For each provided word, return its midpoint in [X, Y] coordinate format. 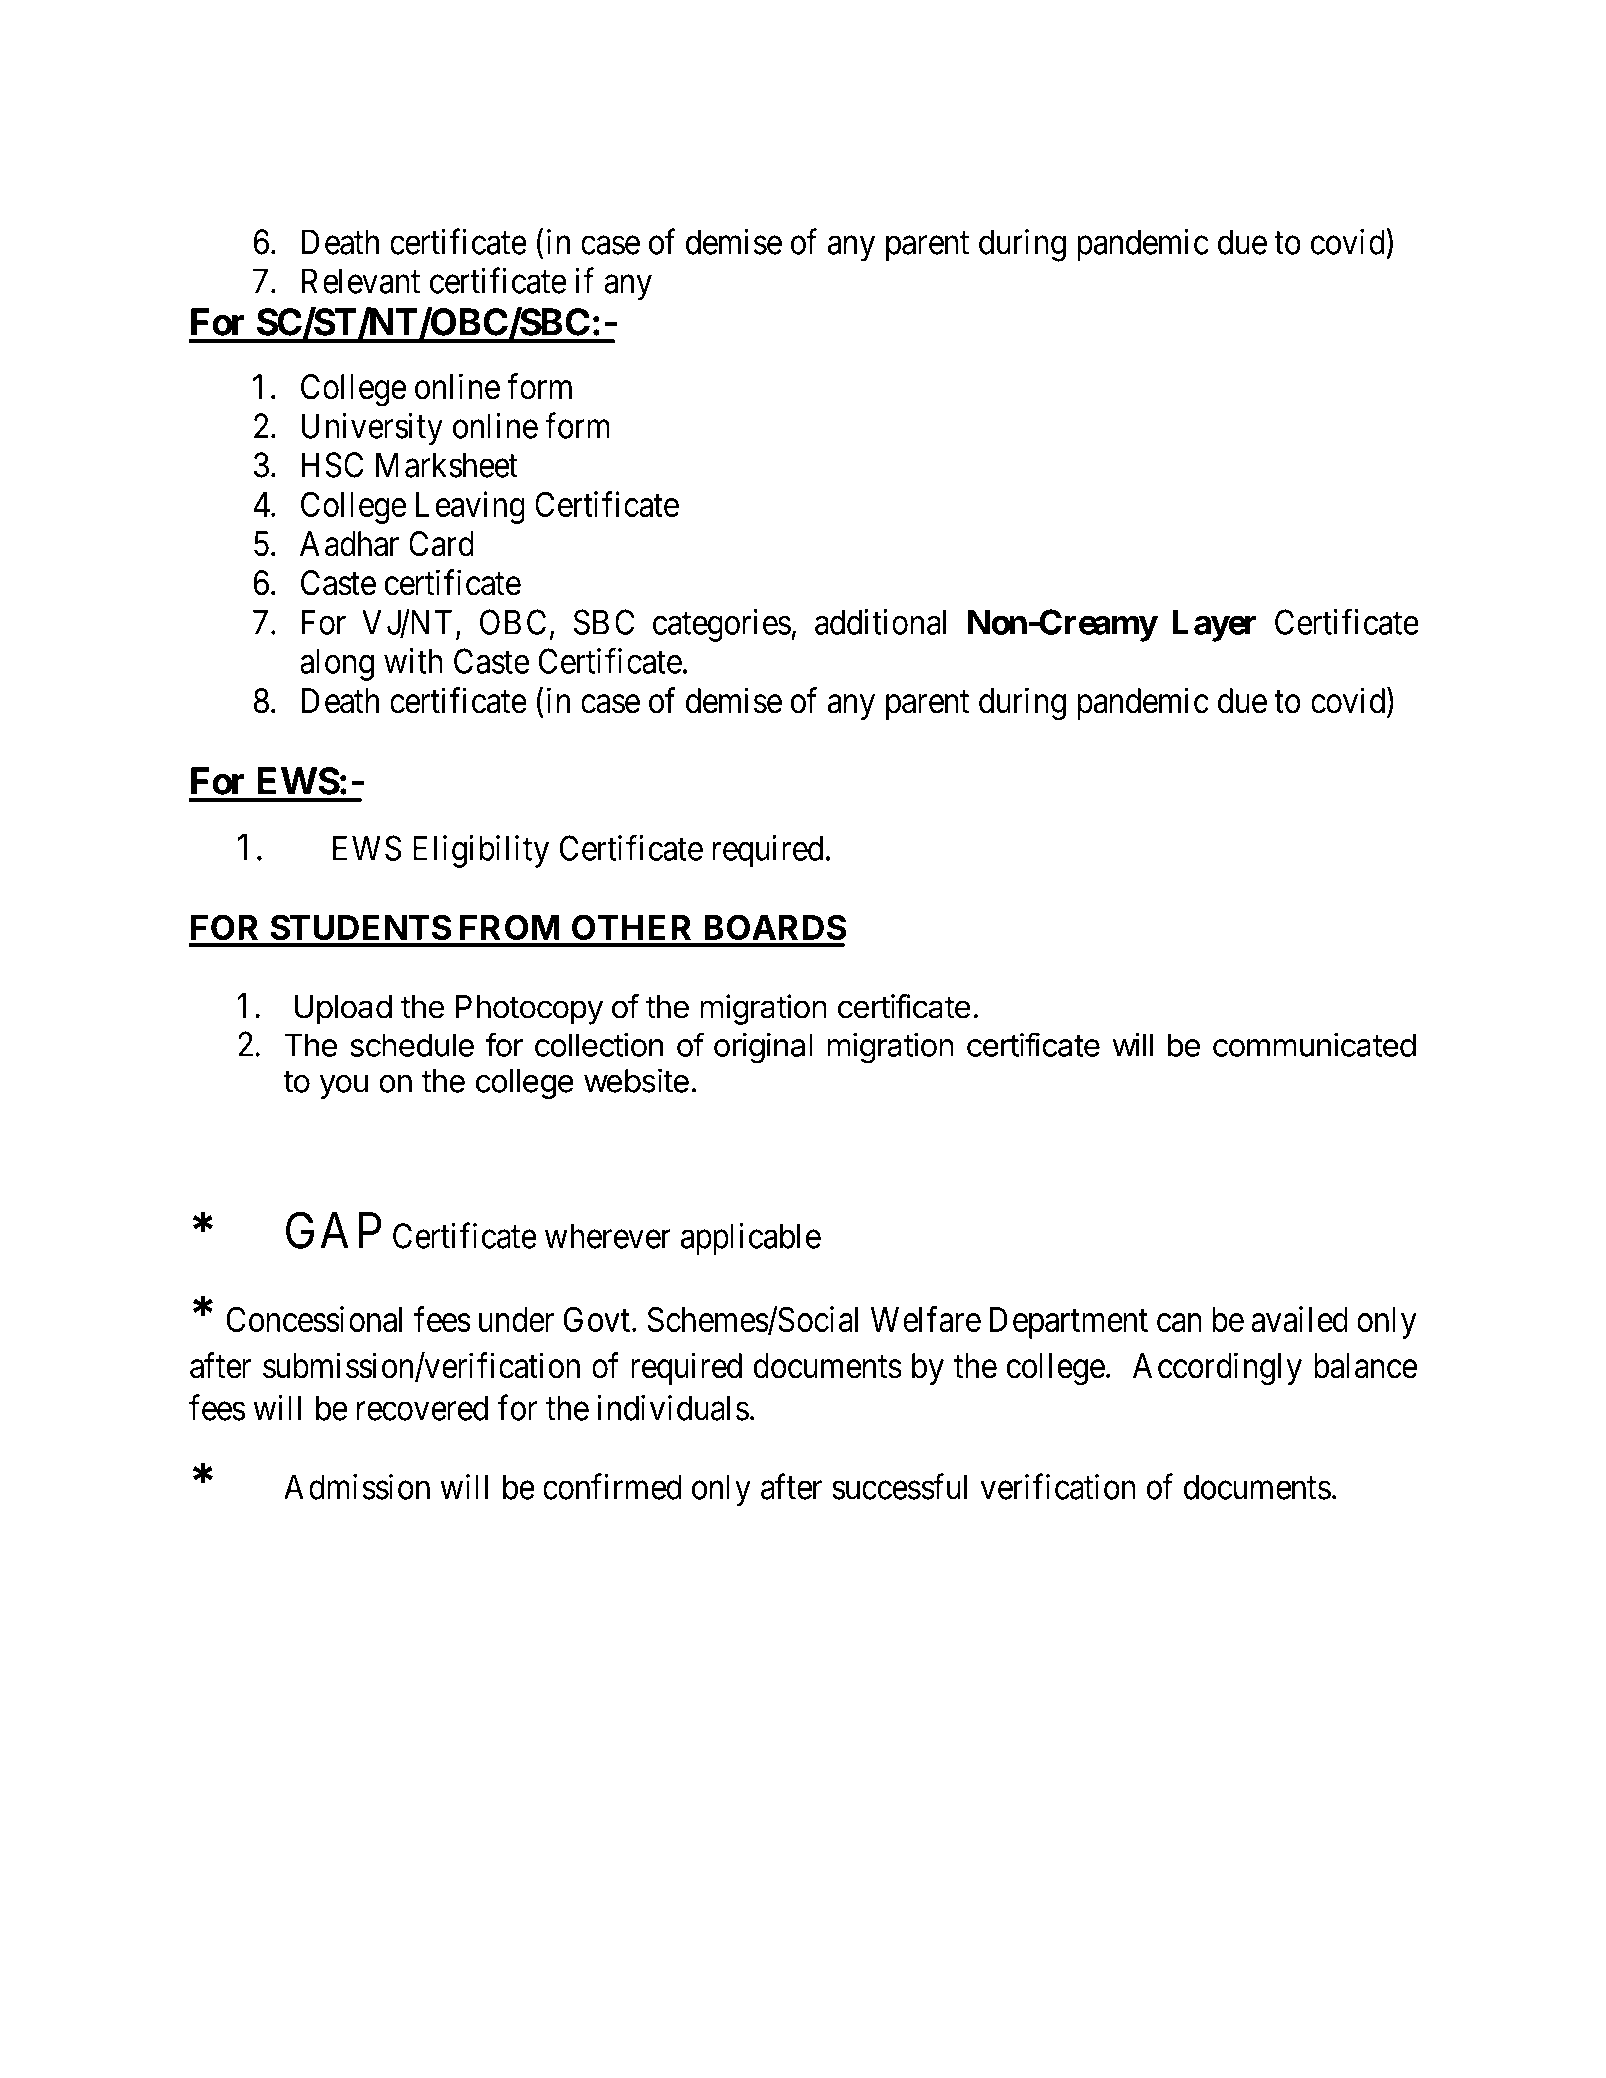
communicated [1314, 1045]
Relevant [361, 281]
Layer [1215, 625]
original [763, 1048]
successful [899, 1486]
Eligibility [481, 851]
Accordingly [1217, 1369]
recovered [422, 1408]
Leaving [470, 507]
